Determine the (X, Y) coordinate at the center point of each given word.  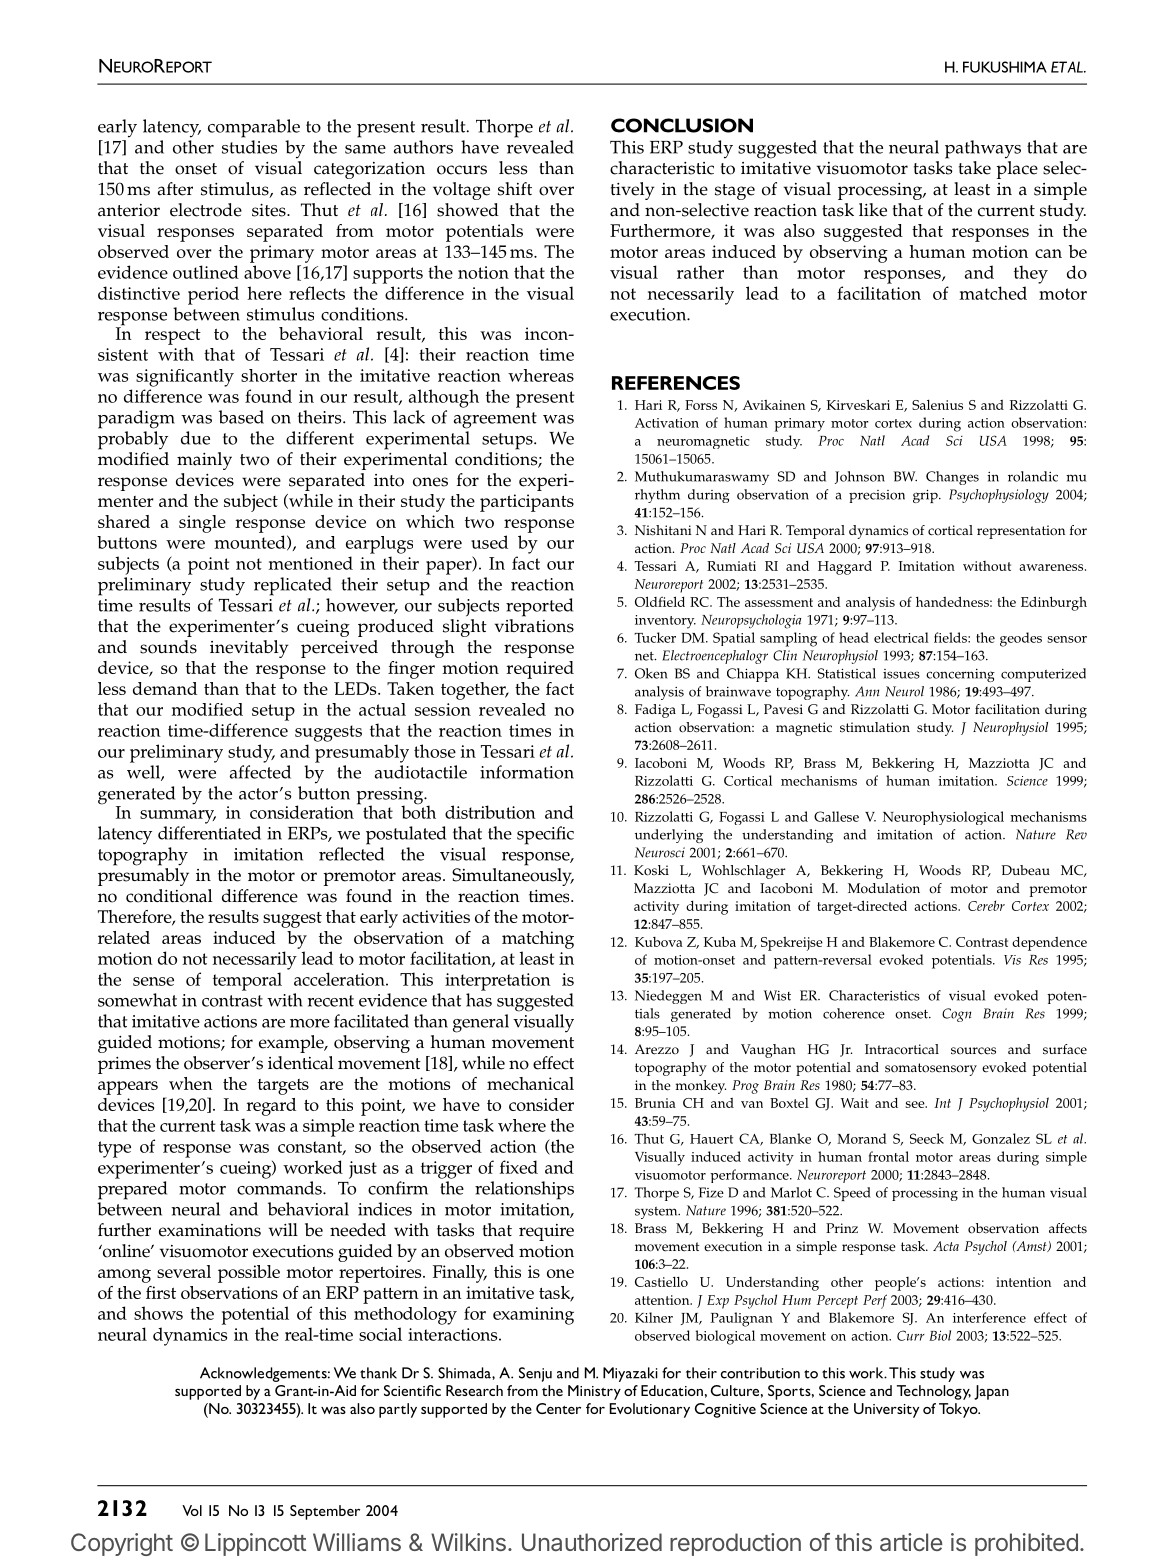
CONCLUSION (682, 125)
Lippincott (255, 1544)
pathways (983, 149)
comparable (254, 128)
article (911, 1542)
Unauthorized (592, 1542)
